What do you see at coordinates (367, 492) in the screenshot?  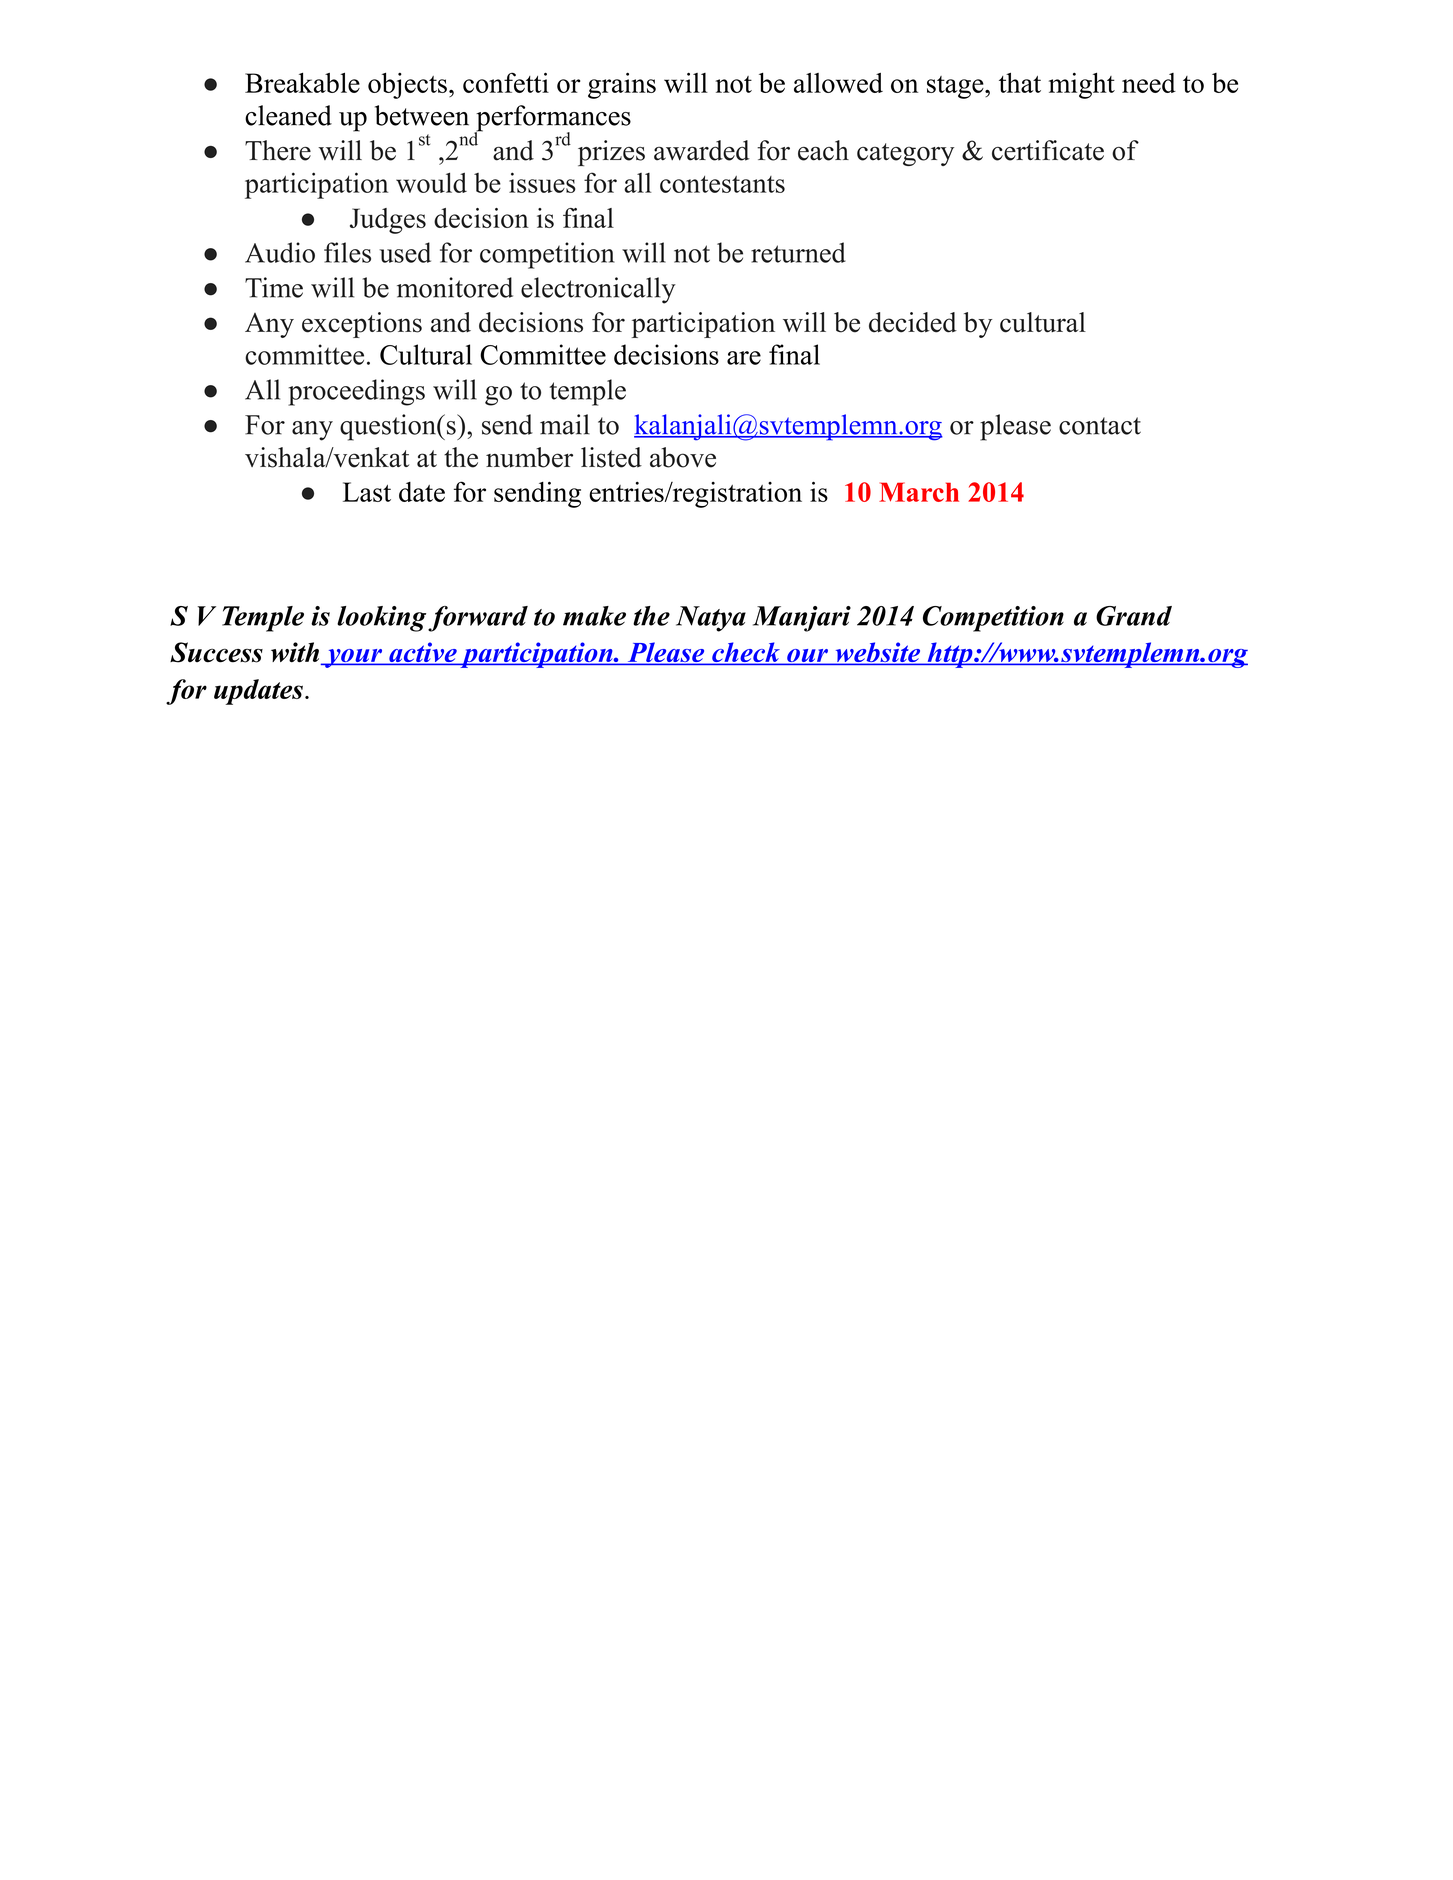 I see `Last` at bounding box center [367, 492].
